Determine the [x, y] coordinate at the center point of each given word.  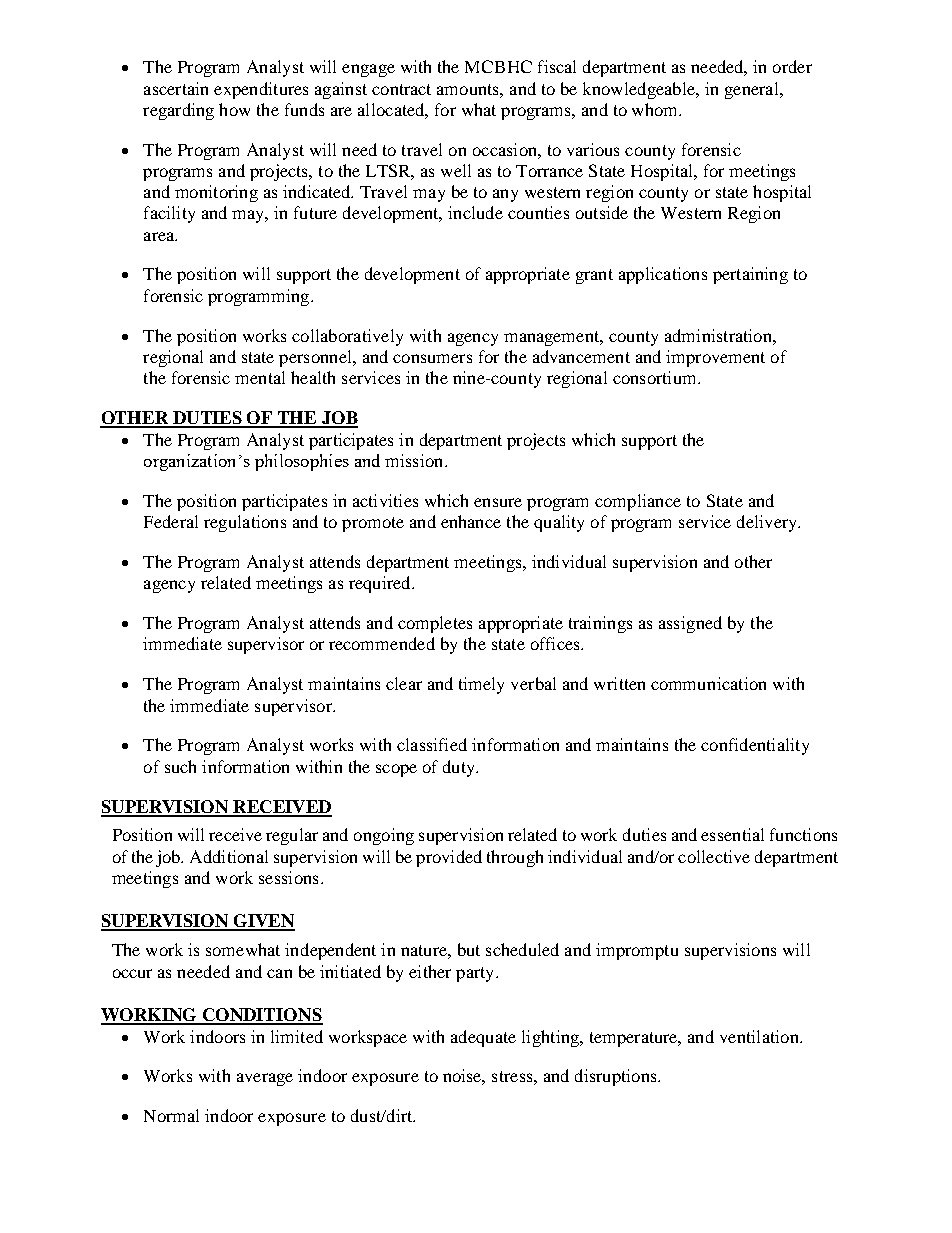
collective [714, 856]
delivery [768, 523]
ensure [498, 502]
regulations [245, 523]
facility [169, 214]
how [234, 109]
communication [708, 683]
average [265, 1079]
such [180, 766]
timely [481, 685]
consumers [432, 358]
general [753, 90]
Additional [229, 856]
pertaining [750, 275]
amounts [469, 89]
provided [449, 858]
